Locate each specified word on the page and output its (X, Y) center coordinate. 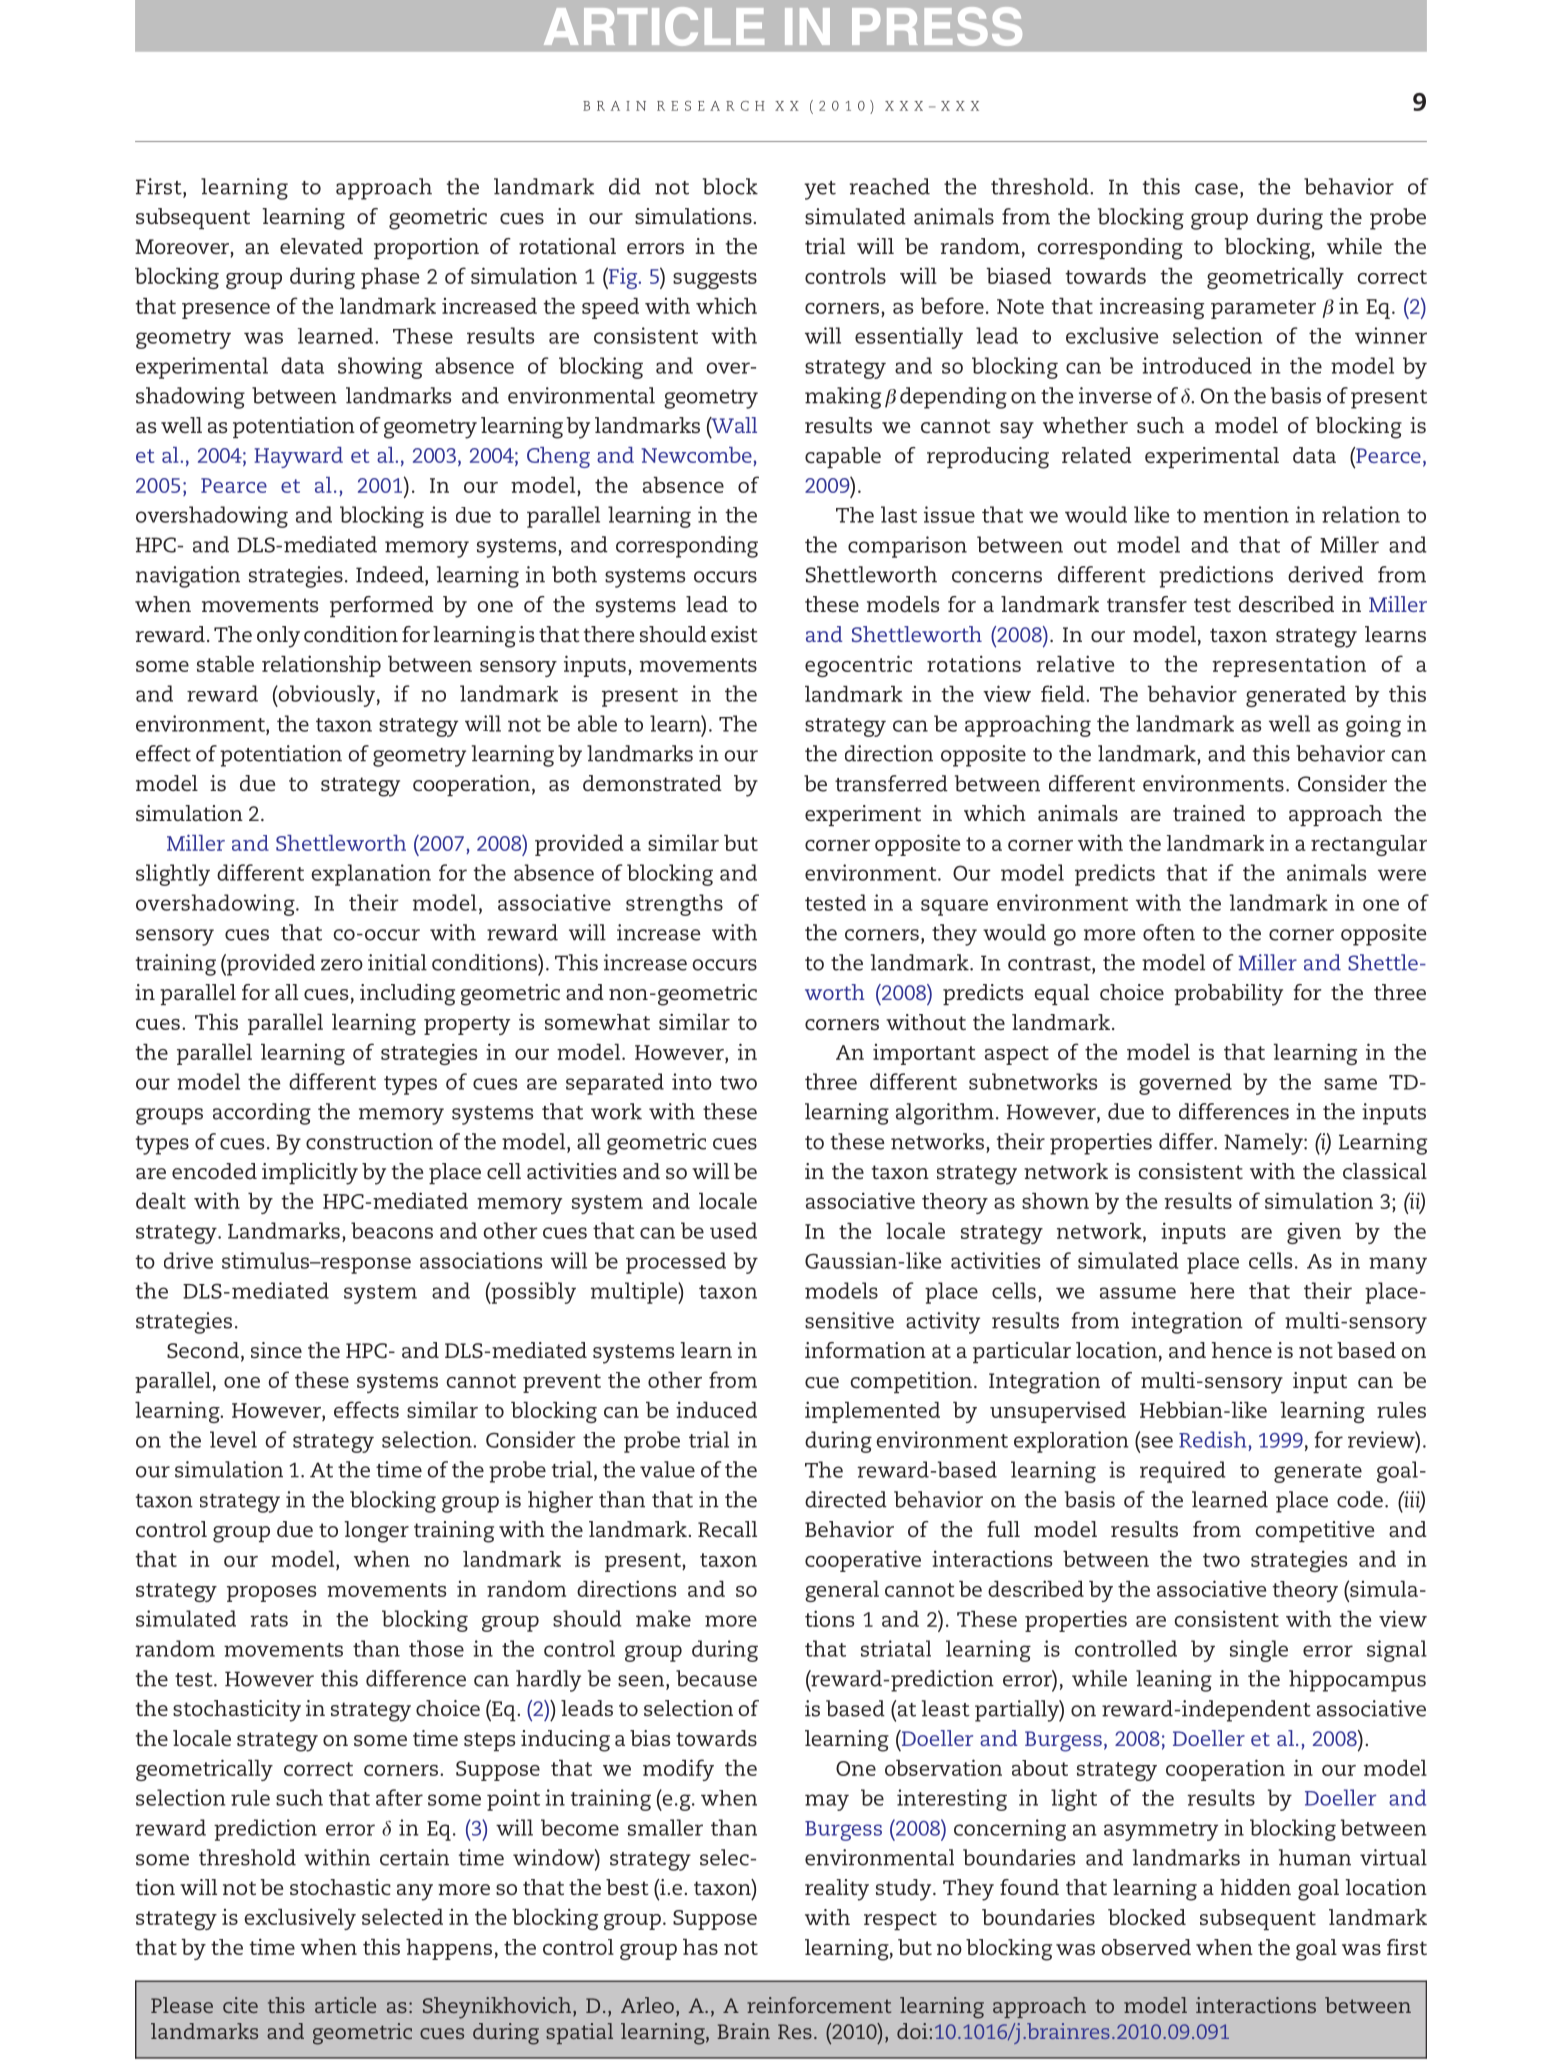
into (692, 1081)
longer (376, 1532)
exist (734, 634)
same (1350, 1084)
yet (820, 190)
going (1373, 726)
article (345, 2005)
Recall (727, 1529)
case (1216, 189)
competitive (1314, 1531)
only (278, 637)
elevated (321, 246)
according (262, 1114)
